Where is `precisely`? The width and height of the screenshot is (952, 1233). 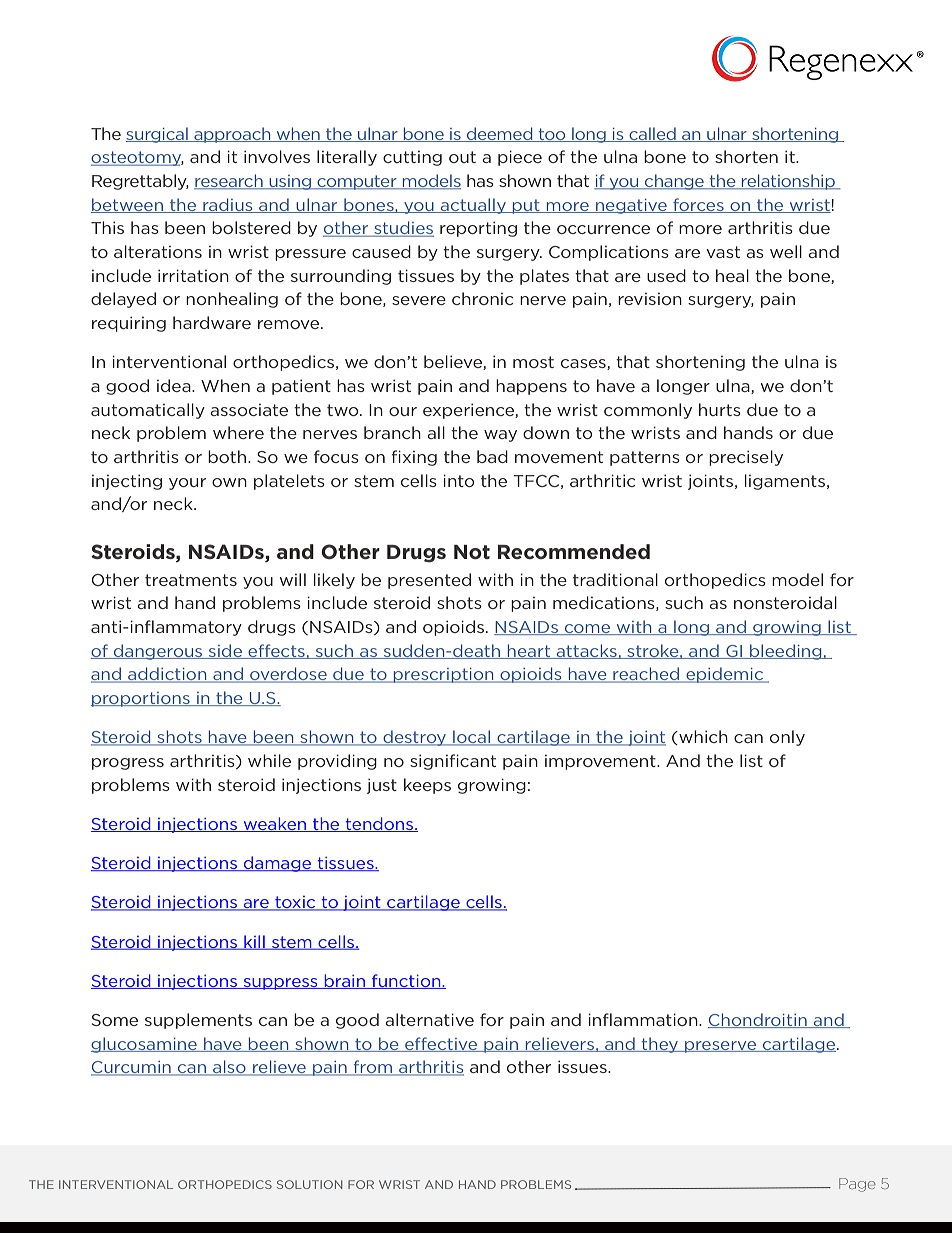
precisely is located at coordinates (746, 458).
